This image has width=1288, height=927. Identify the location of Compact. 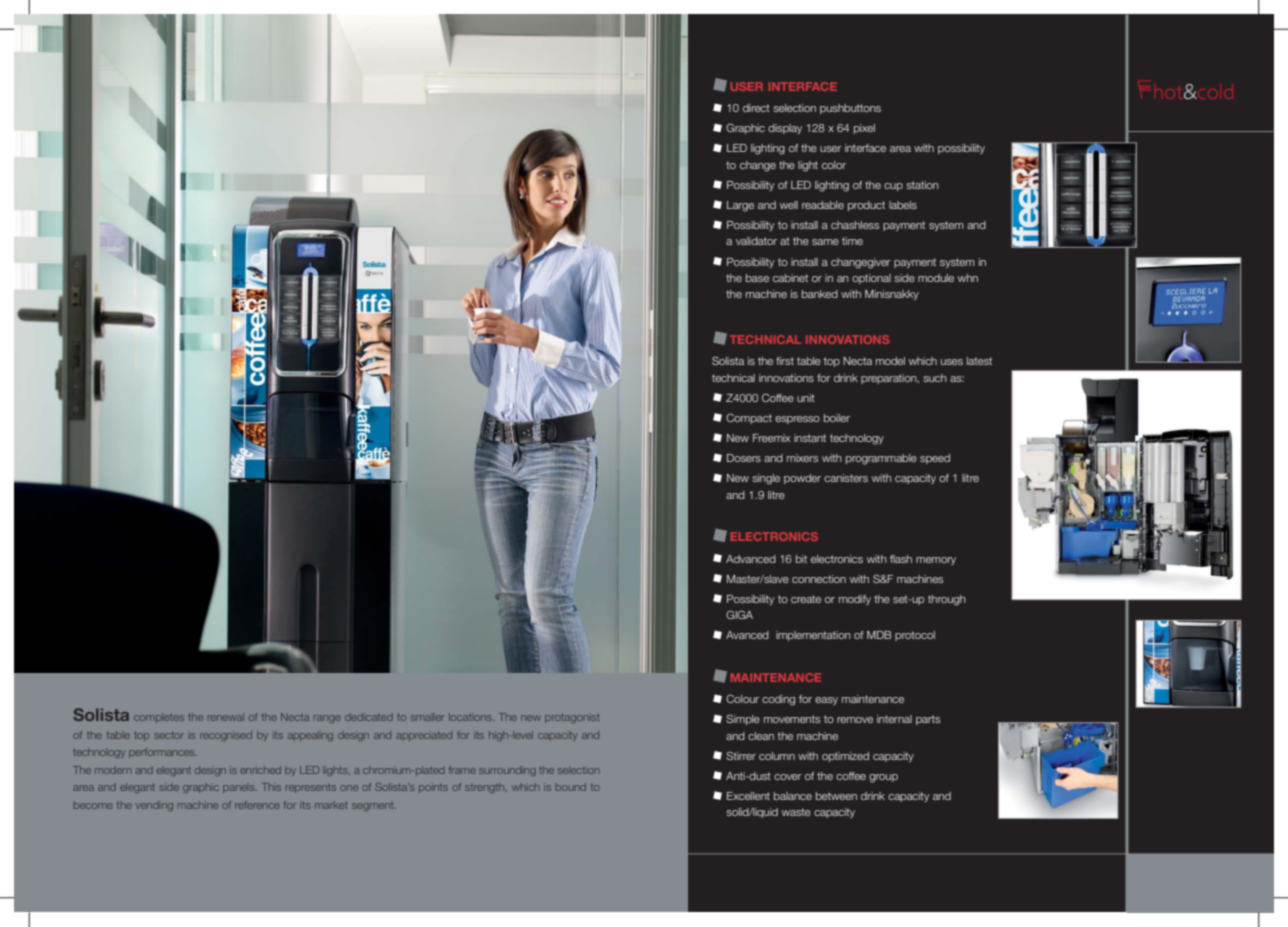
(749, 418).
